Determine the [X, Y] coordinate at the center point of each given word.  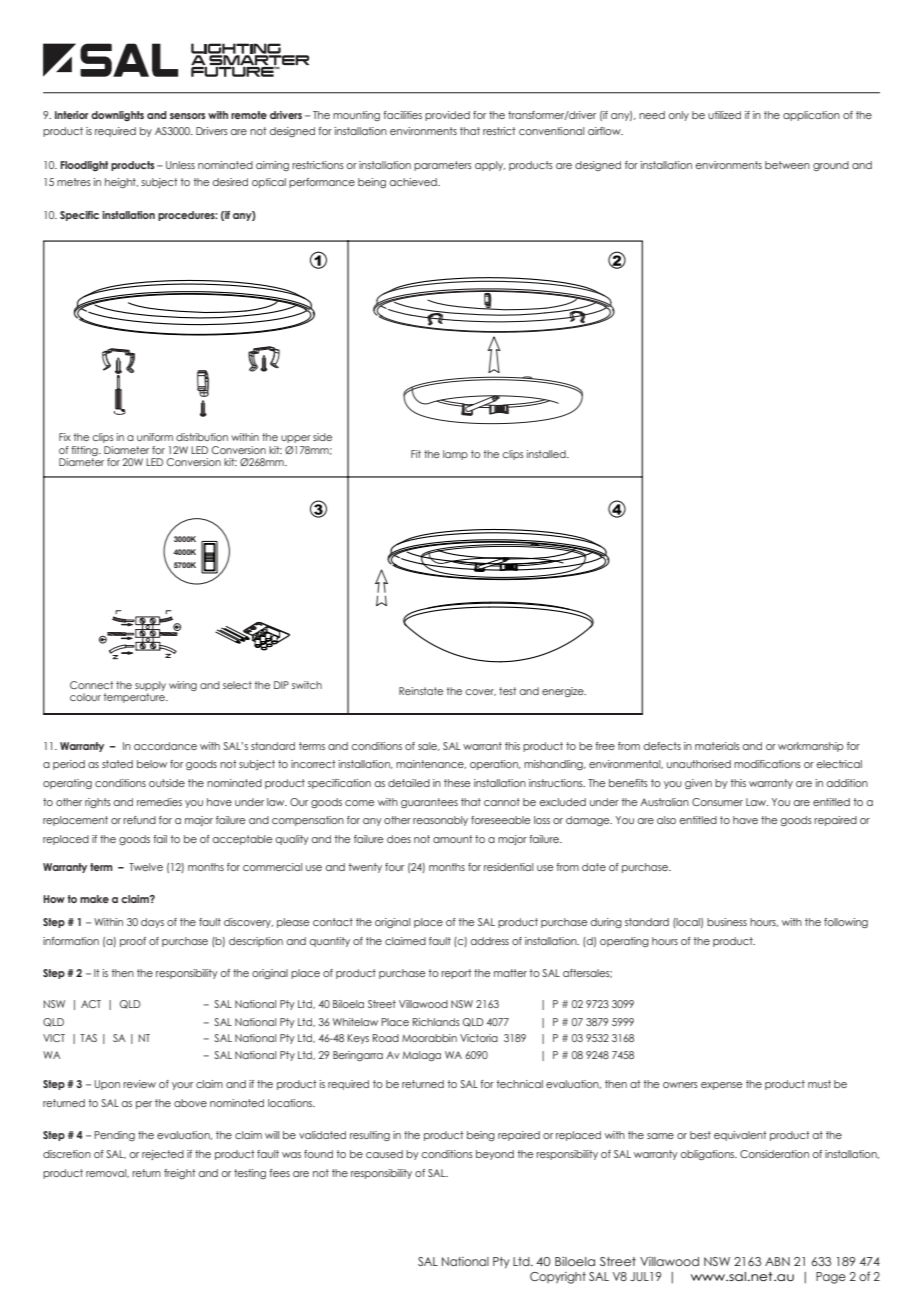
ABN [777, 1261]
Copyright [558, 1278]
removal [107, 1173]
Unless [180, 165]
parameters [443, 166]
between [787, 165]
